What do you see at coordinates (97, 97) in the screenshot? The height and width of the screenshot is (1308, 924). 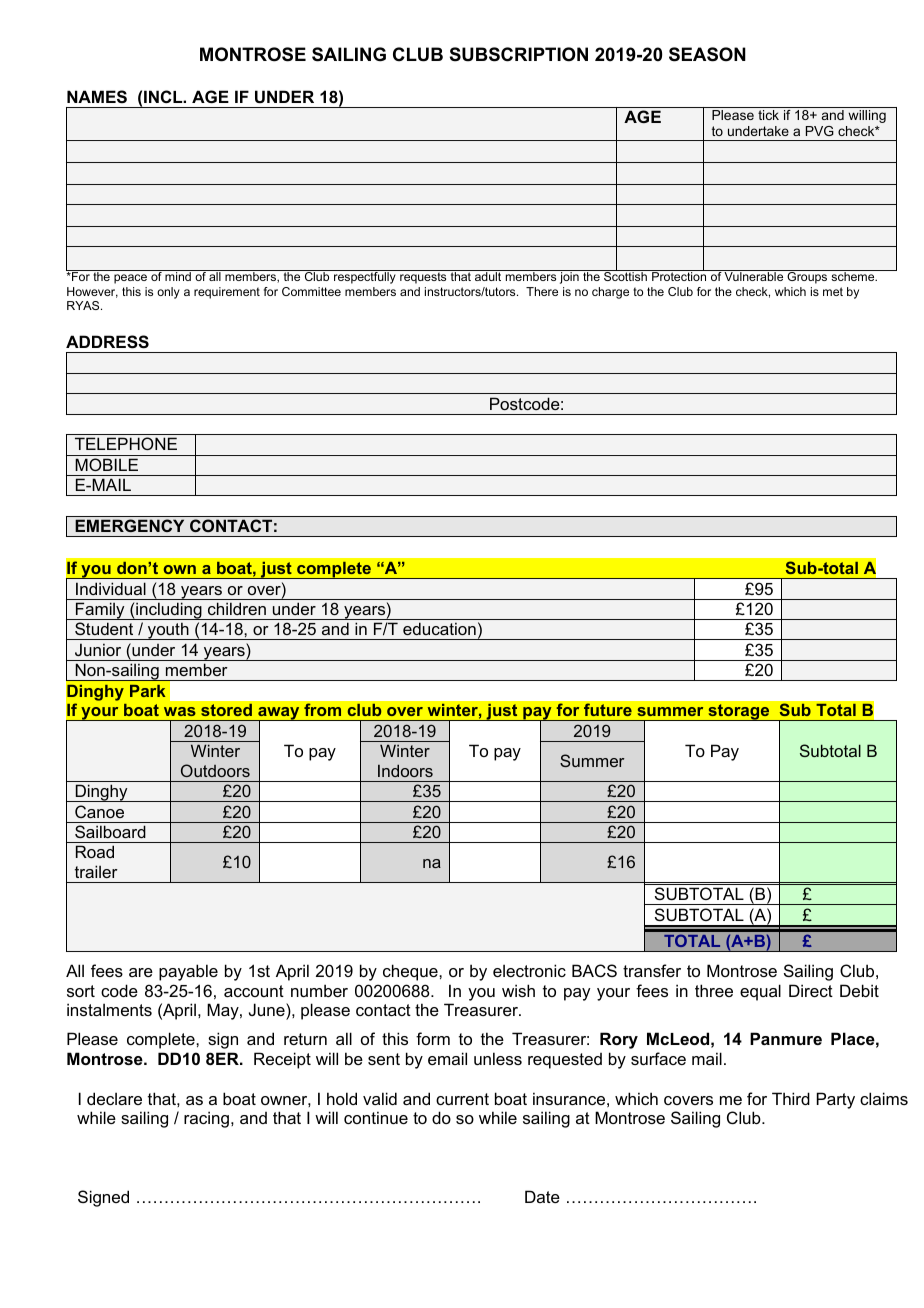 I see `NAMES` at bounding box center [97, 97].
